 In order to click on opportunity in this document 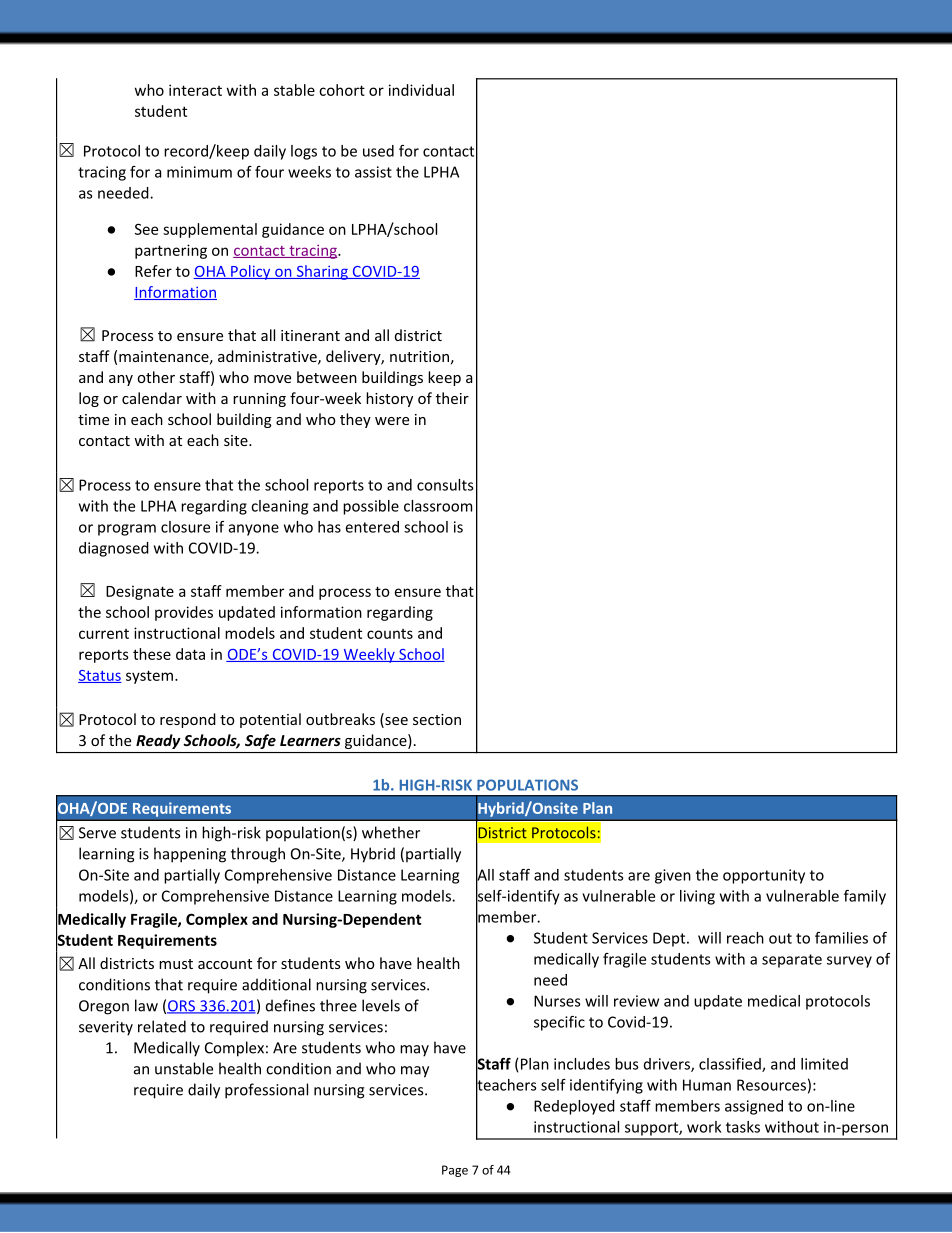, I will do `click(764, 876)`.
